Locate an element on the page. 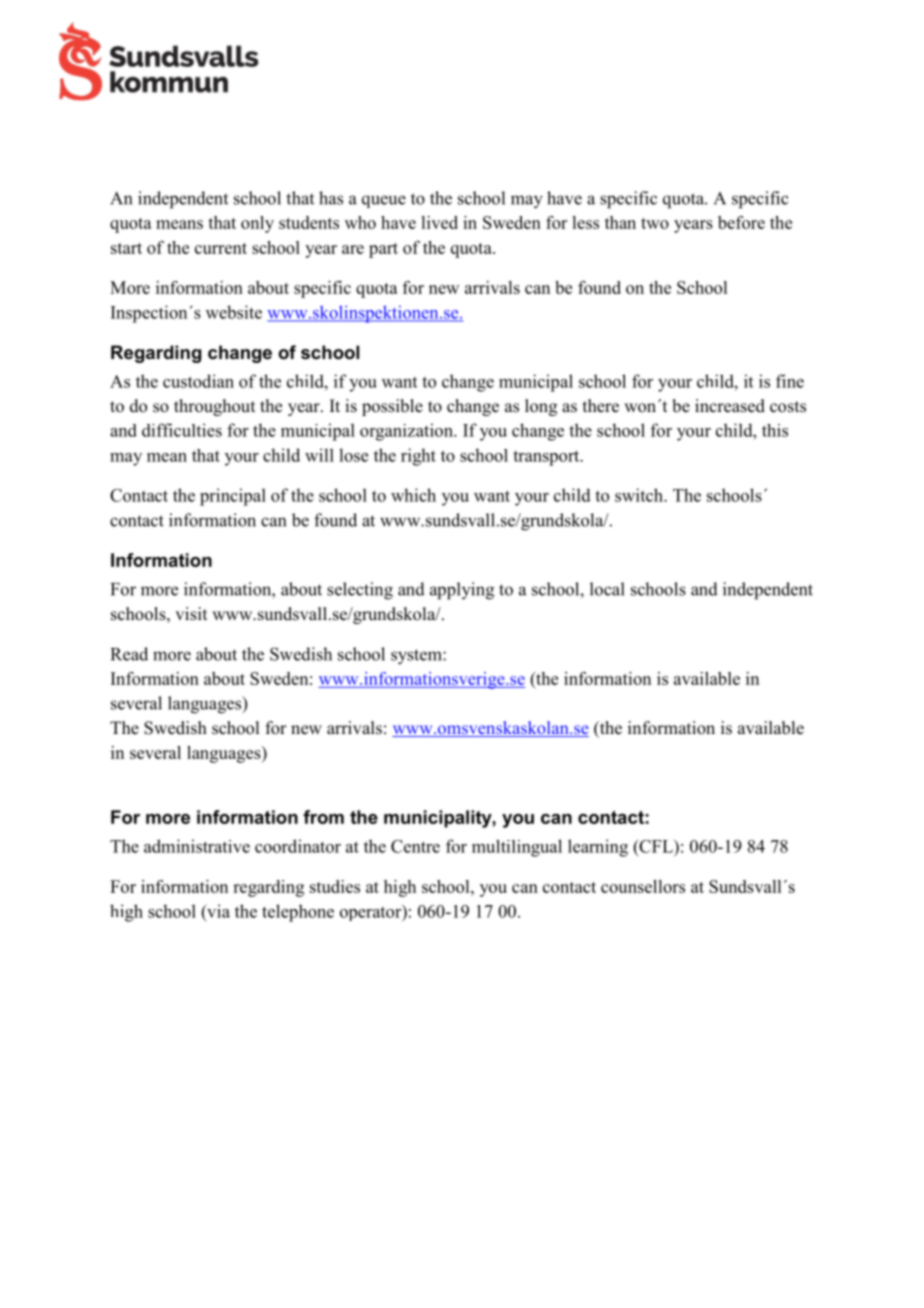 The image size is (924, 1308). applying is located at coordinates (462, 591).
